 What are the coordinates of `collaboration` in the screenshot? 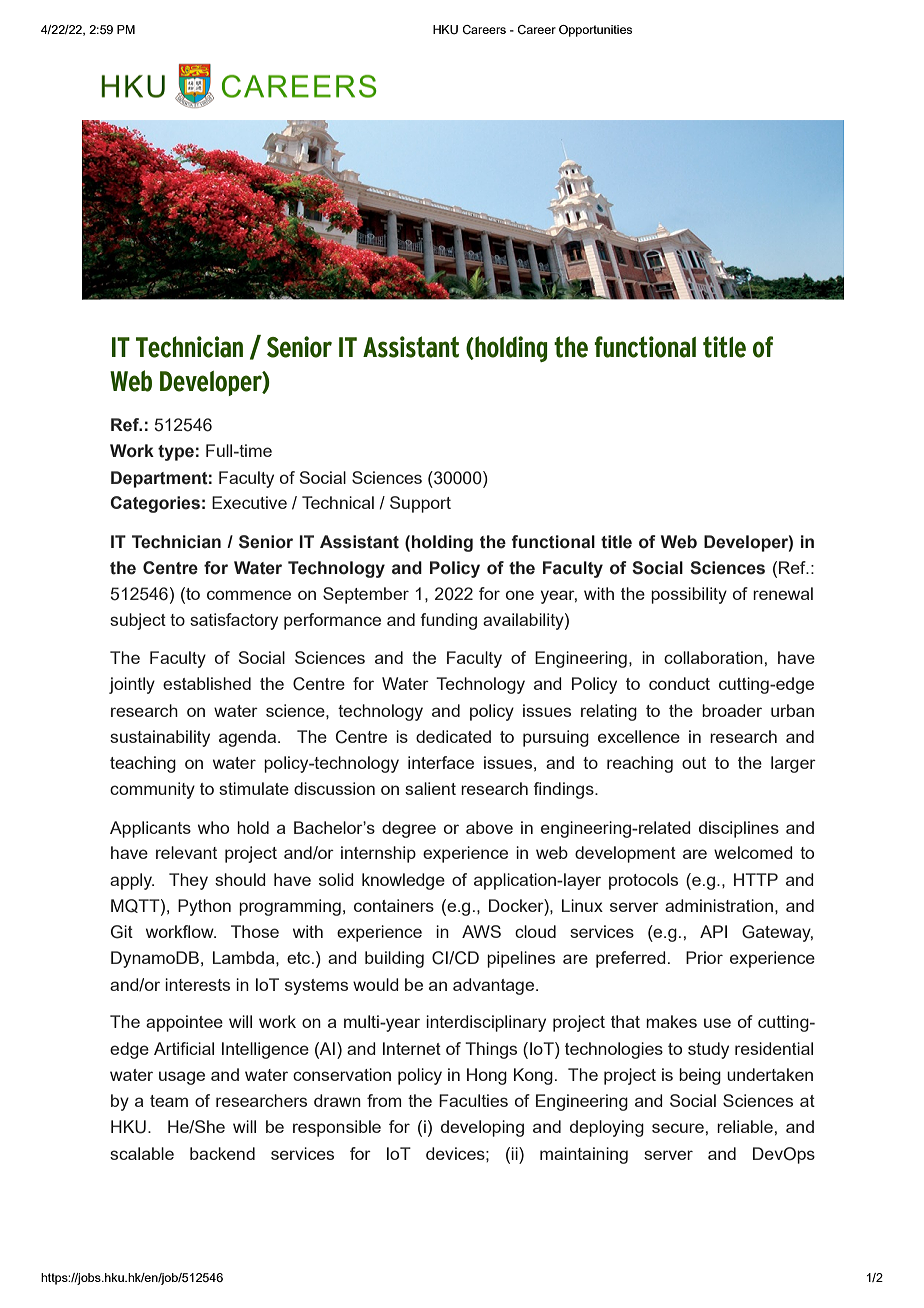 It's located at (713, 657).
